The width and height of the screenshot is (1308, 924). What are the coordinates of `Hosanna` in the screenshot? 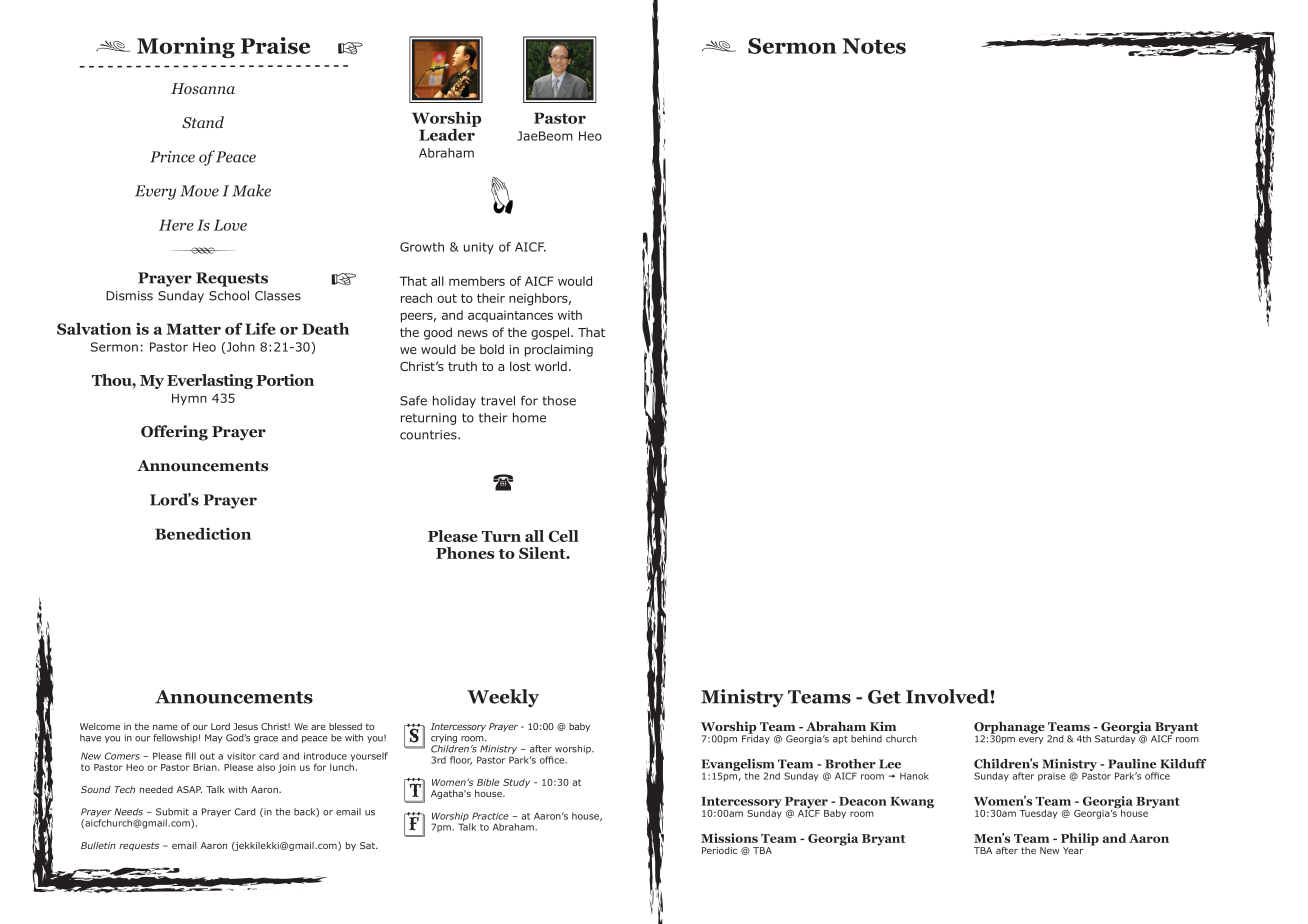 It's located at (203, 88).
